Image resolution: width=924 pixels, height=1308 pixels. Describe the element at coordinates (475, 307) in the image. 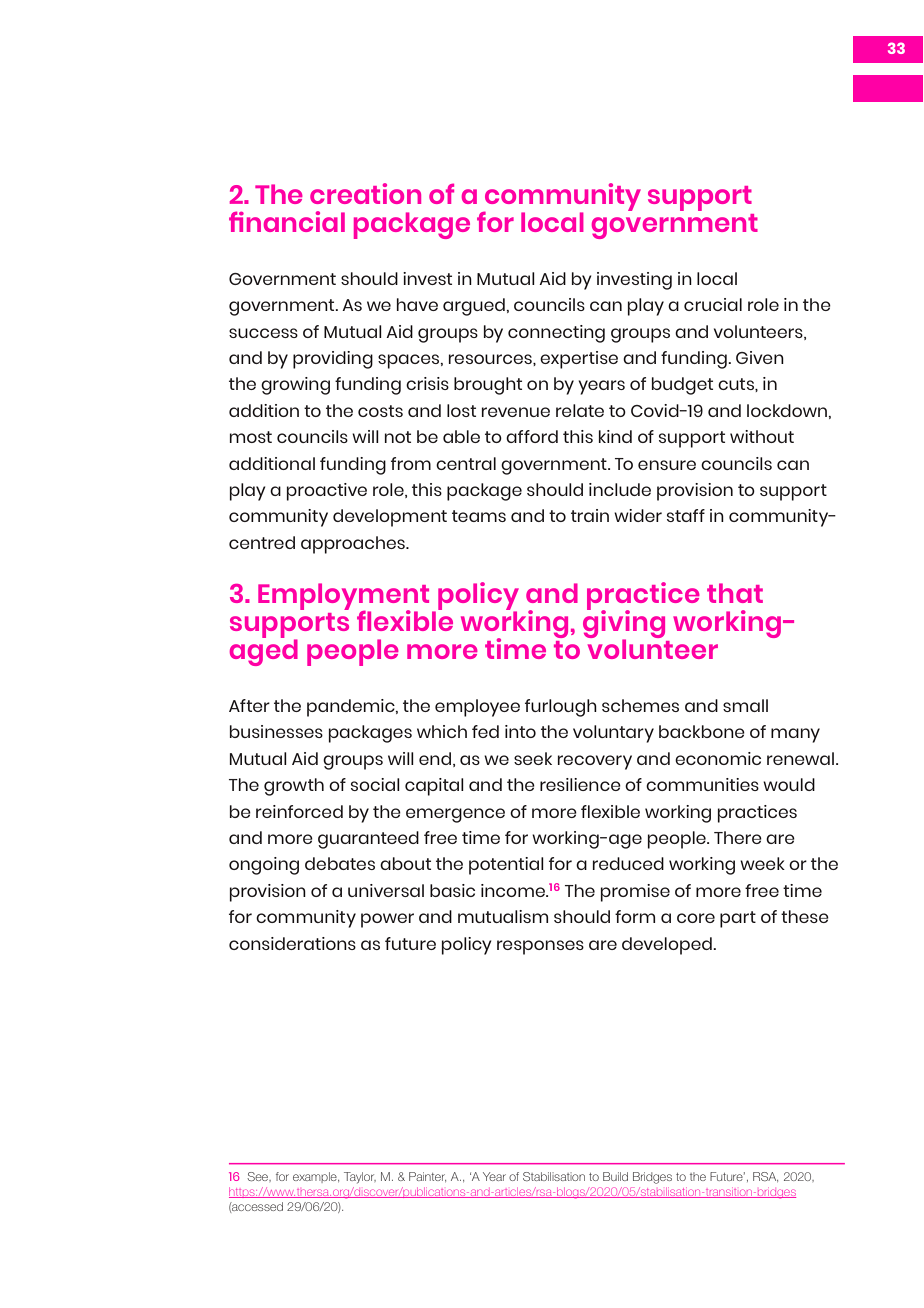

I see `argued` at that location.
